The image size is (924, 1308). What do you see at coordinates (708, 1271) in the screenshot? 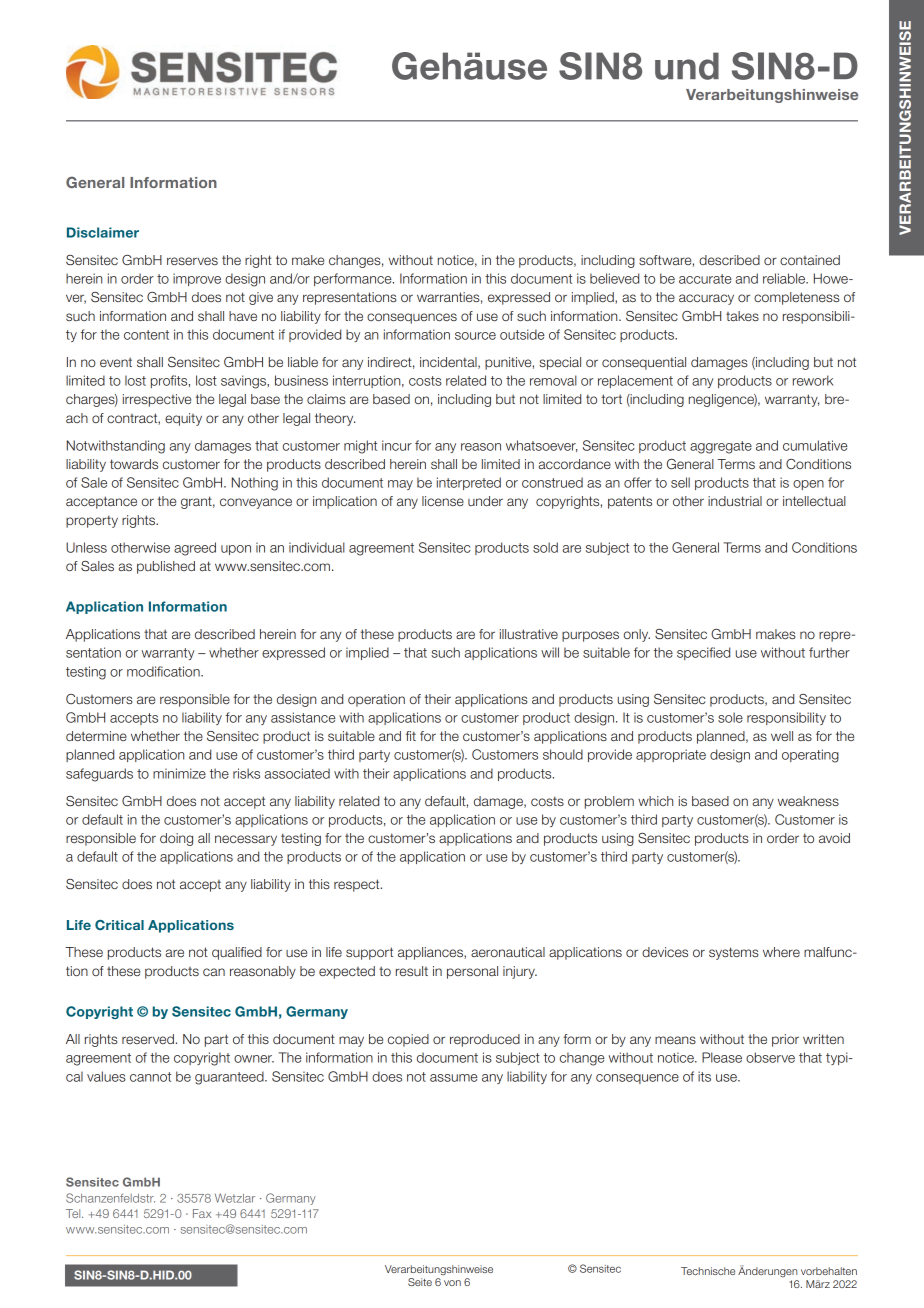
I see `Technische` at bounding box center [708, 1271].
